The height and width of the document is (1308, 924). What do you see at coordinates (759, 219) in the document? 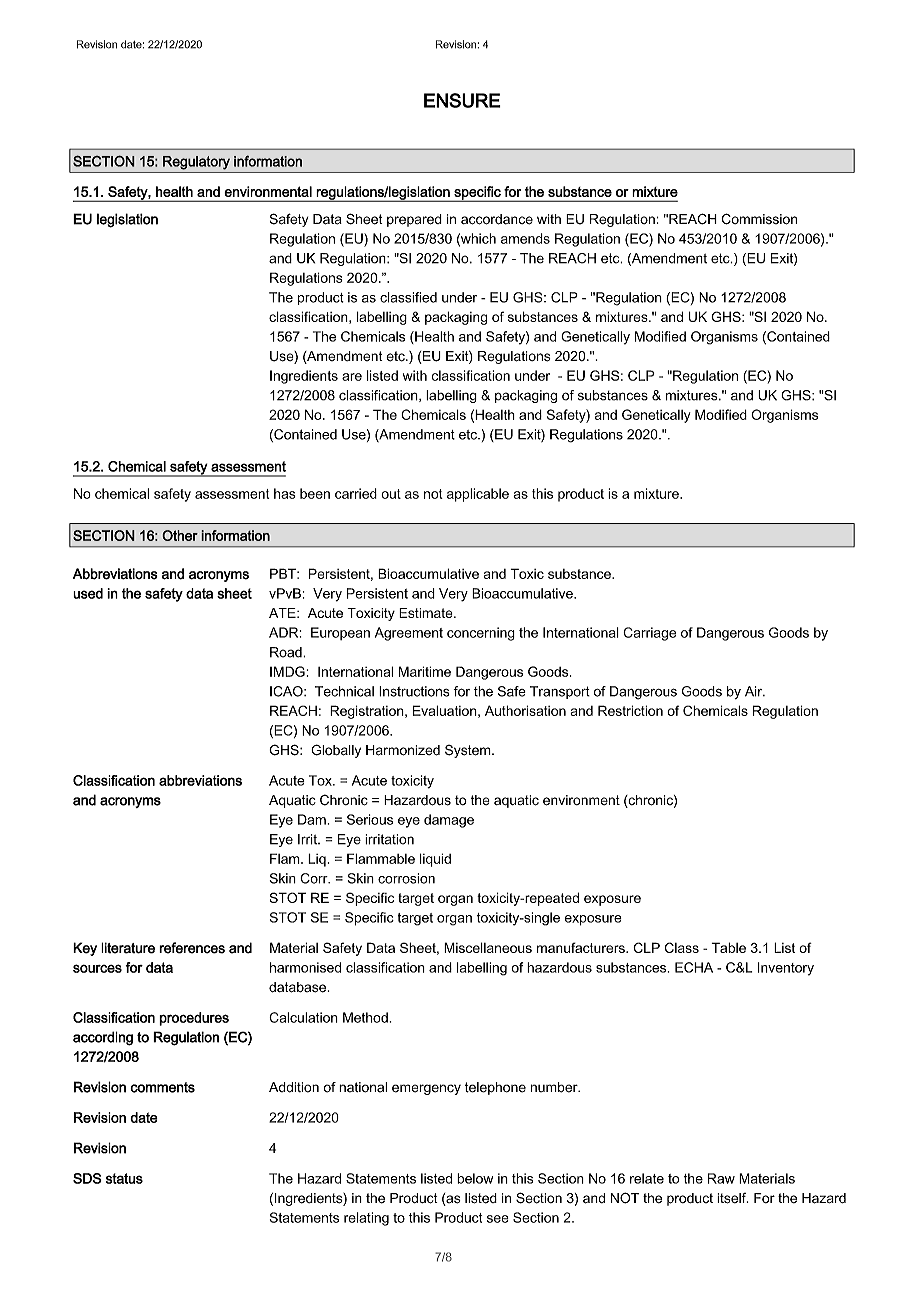
I see `Commission` at bounding box center [759, 219].
